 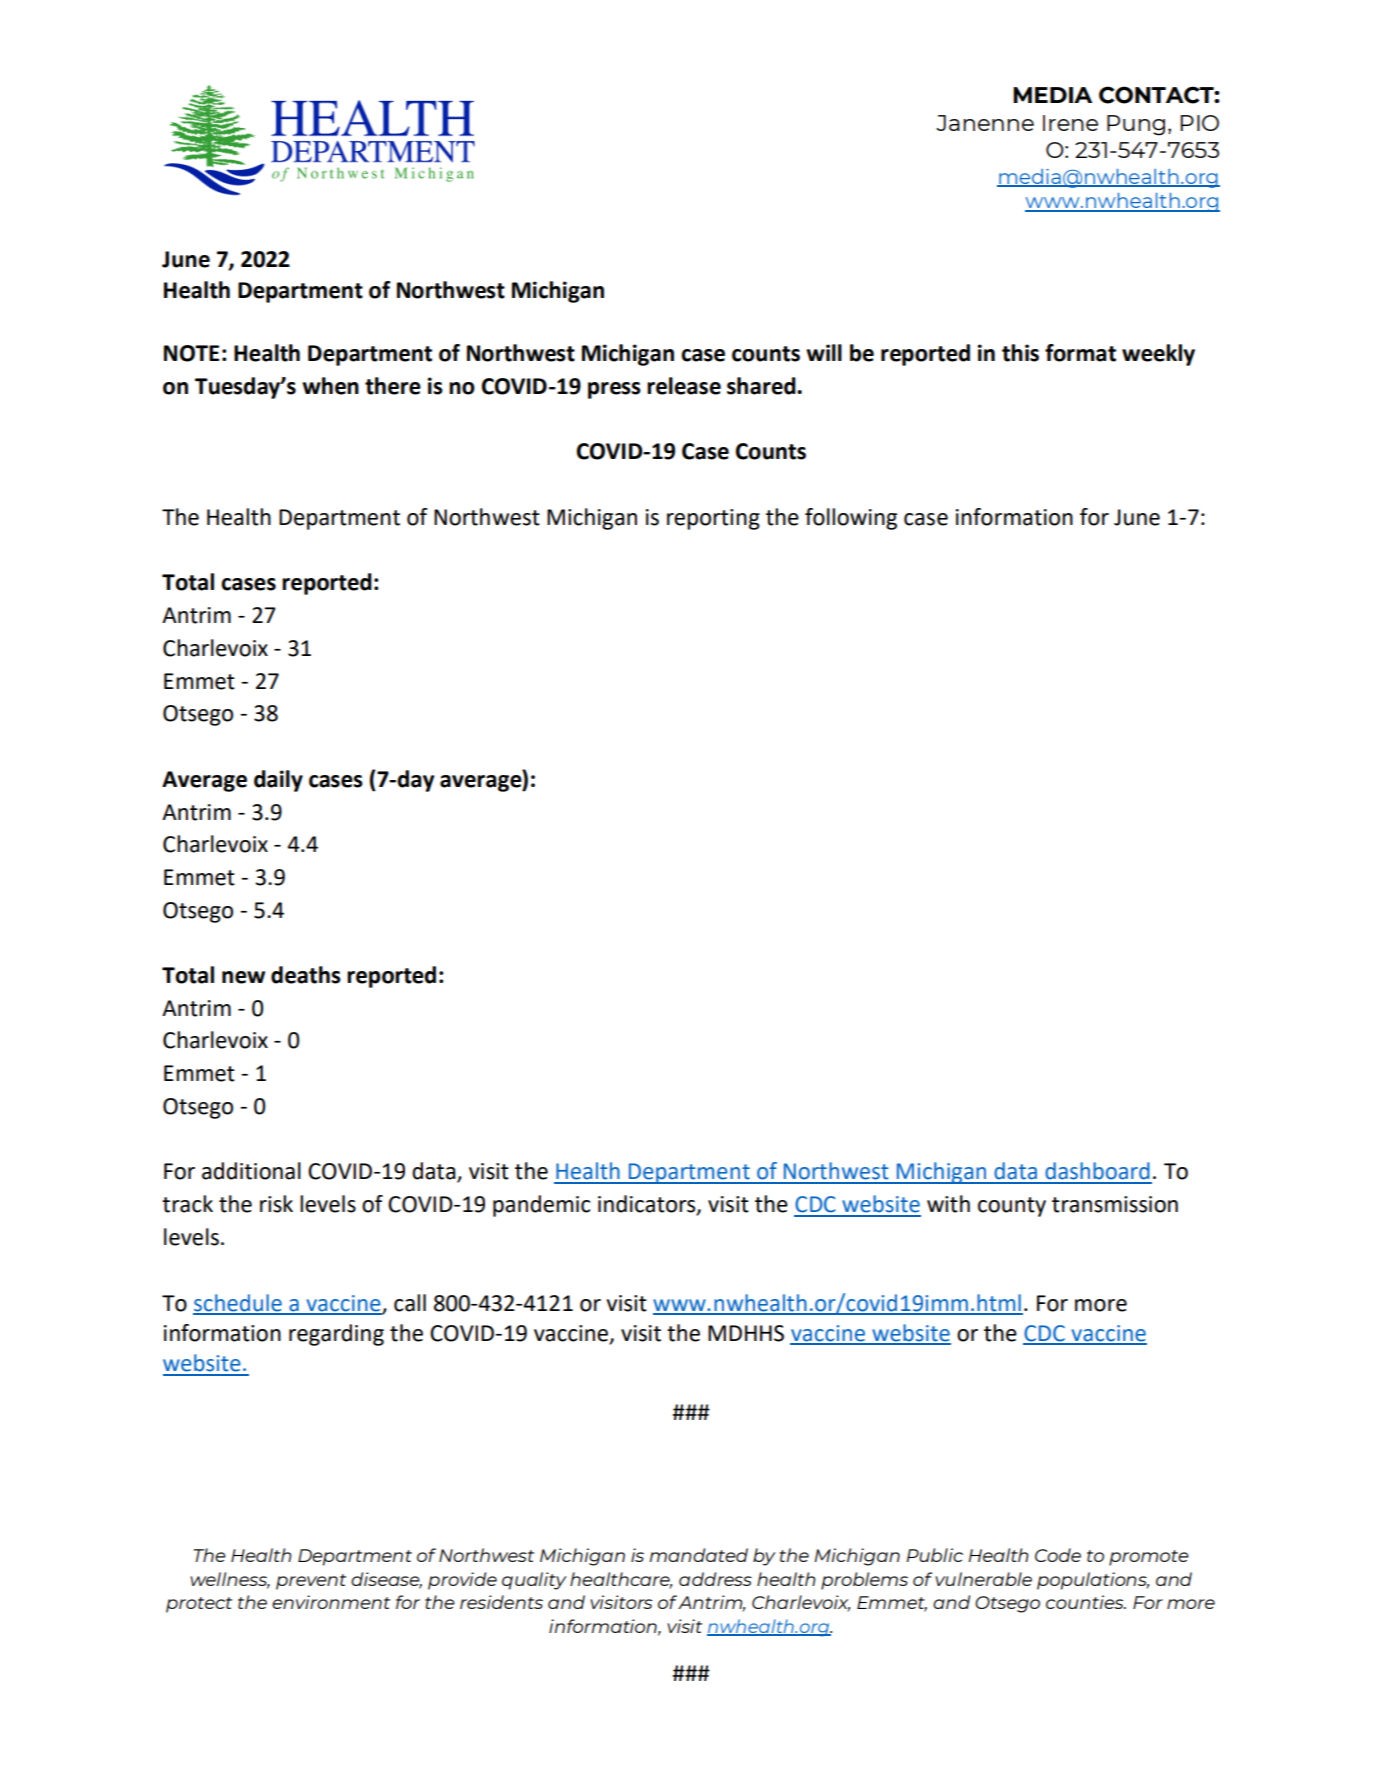 What do you see at coordinates (191, 353) in the document?
I see `NOTE` at bounding box center [191, 353].
